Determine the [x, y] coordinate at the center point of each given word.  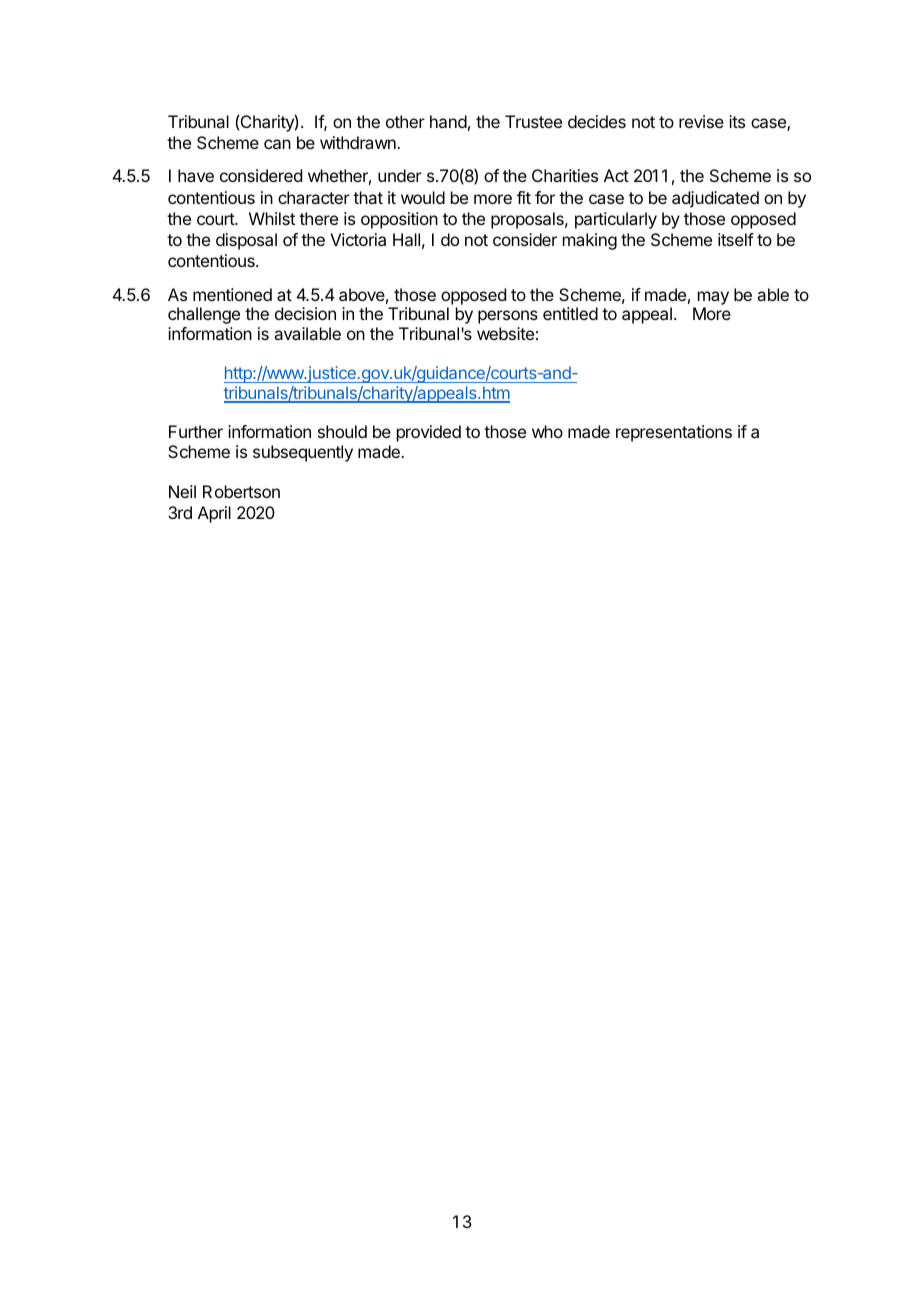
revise [701, 121]
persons [508, 317]
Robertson [241, 491]
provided [429, 433]
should [342, 431]
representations [674, 433]
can [277, 144]
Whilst [272, 218]
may [713, 298]
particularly [616, 220]
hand [448, 121]
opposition [399, 220]
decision [305, 313]
